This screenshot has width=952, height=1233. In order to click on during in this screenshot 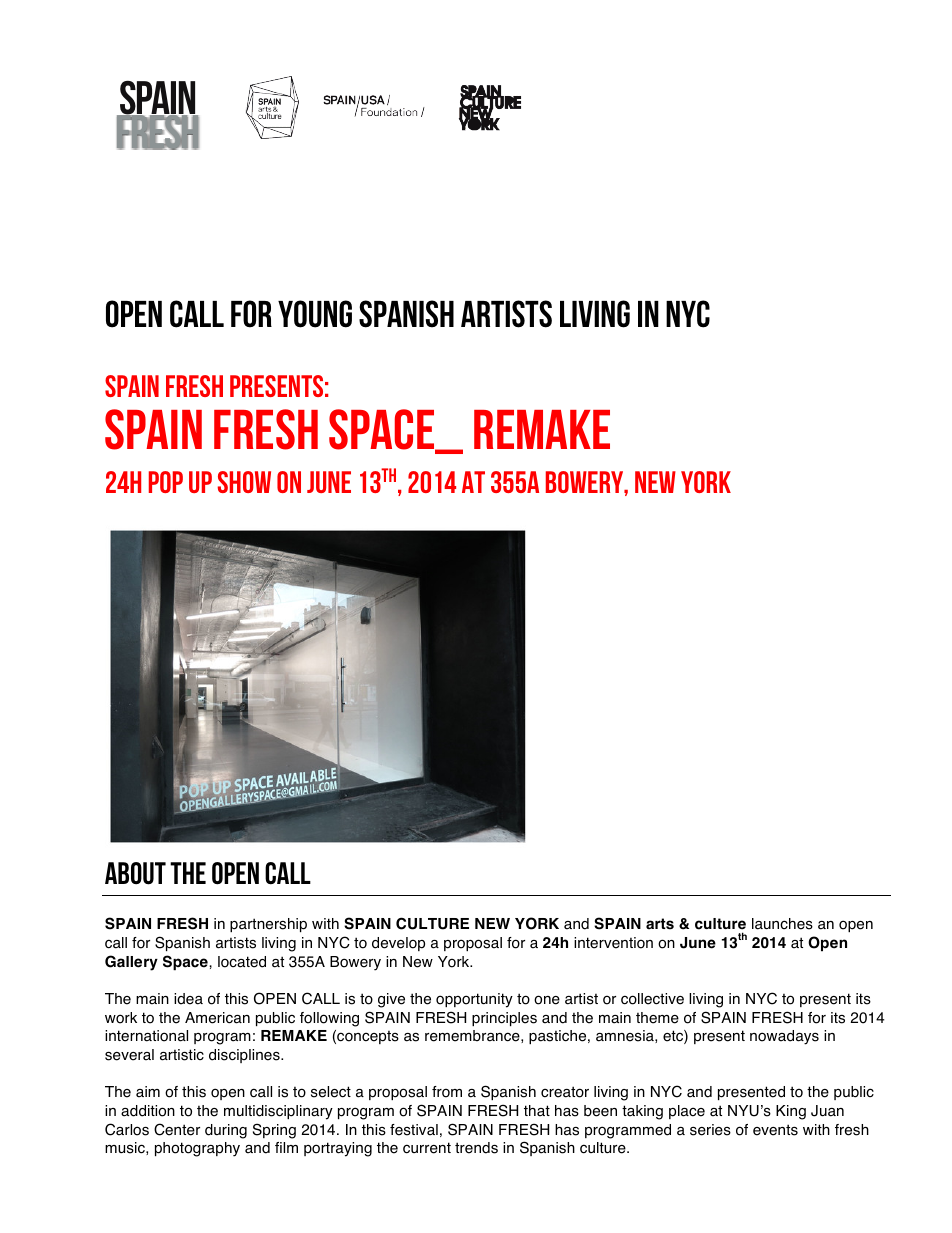, I will do `click(226, 1131)`.
